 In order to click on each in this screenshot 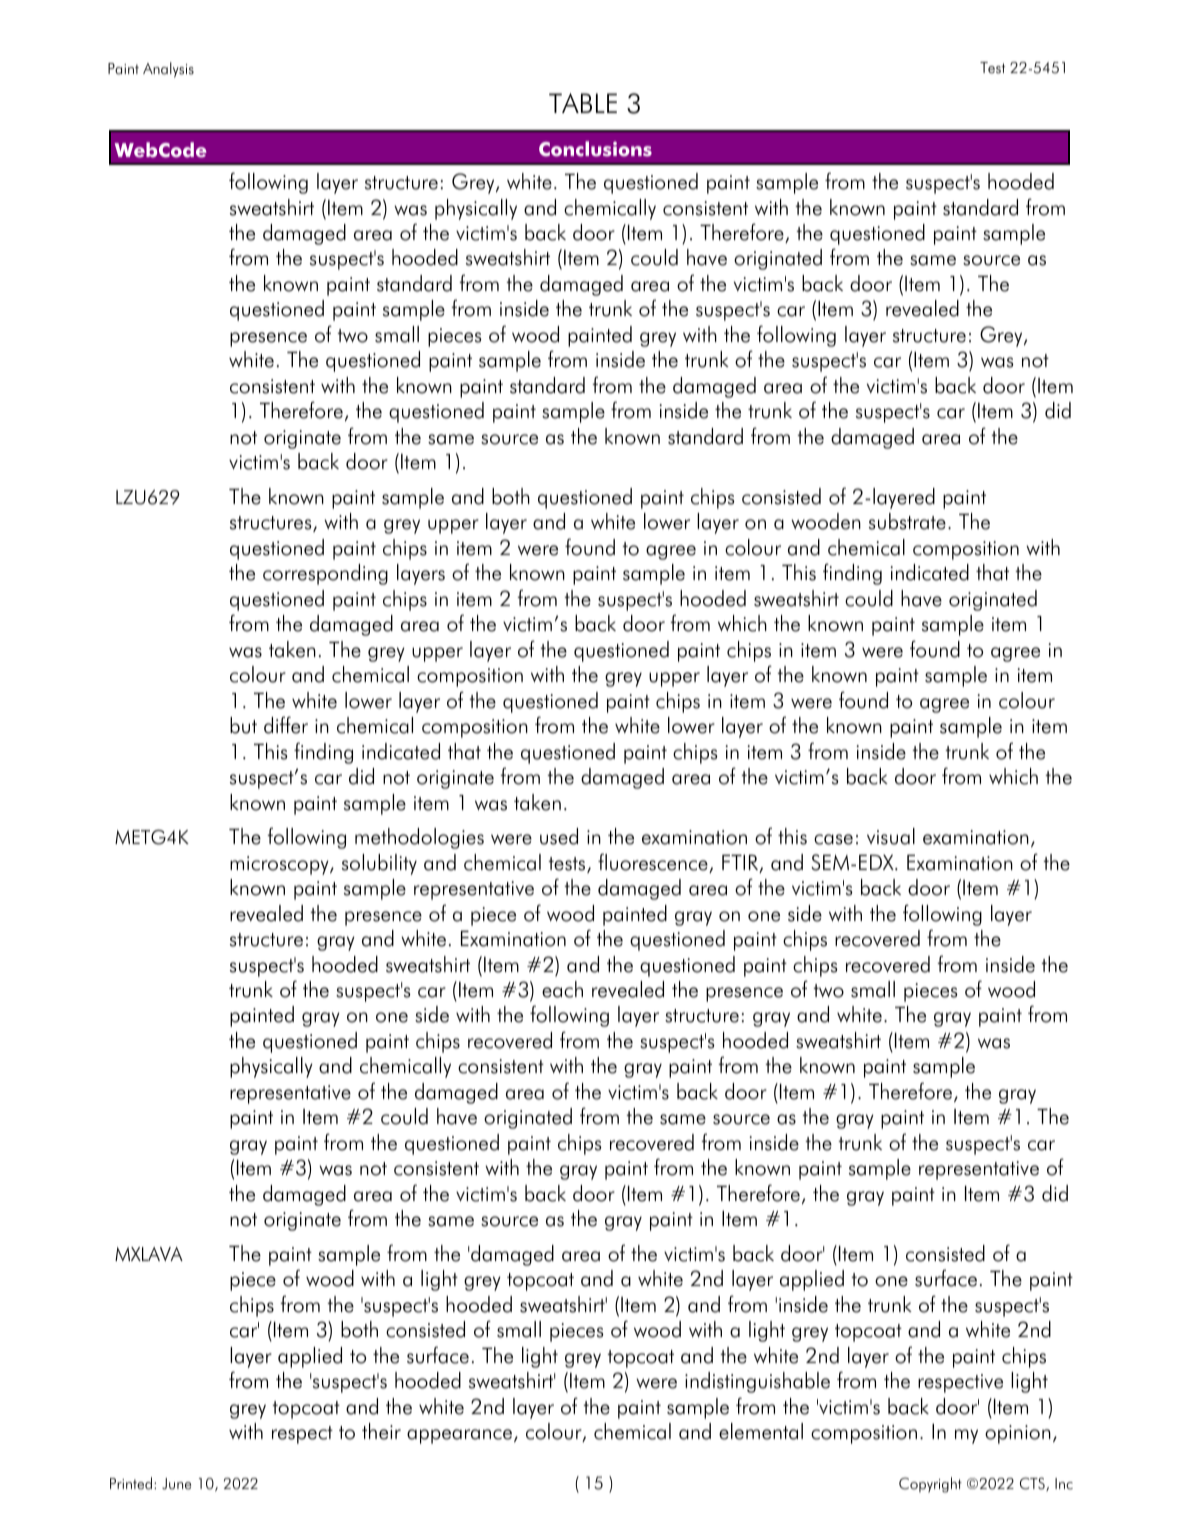, I will do `click(562, 989)`.
